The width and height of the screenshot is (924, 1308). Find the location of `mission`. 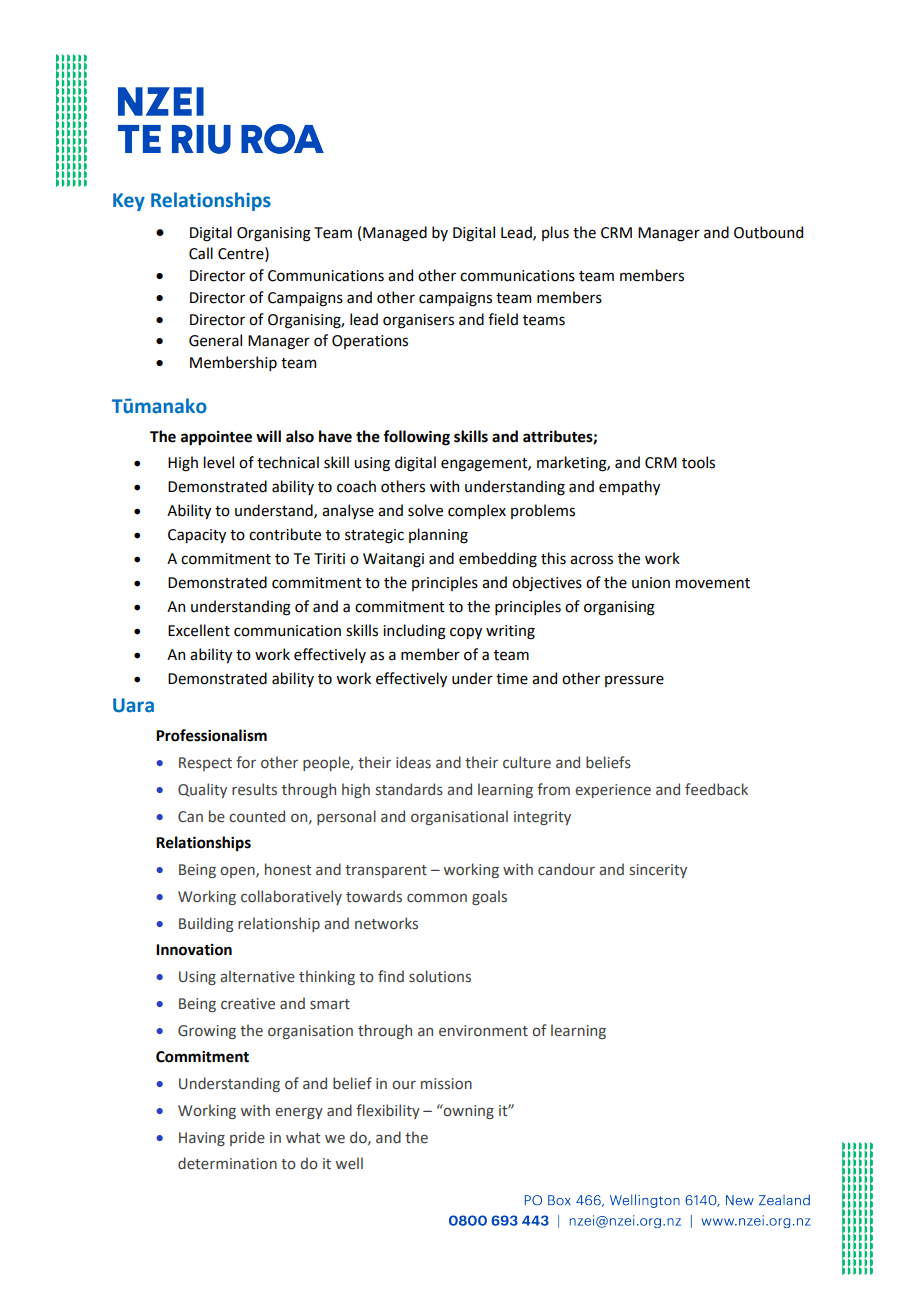

mission is located at coordinates (446, 1084).
